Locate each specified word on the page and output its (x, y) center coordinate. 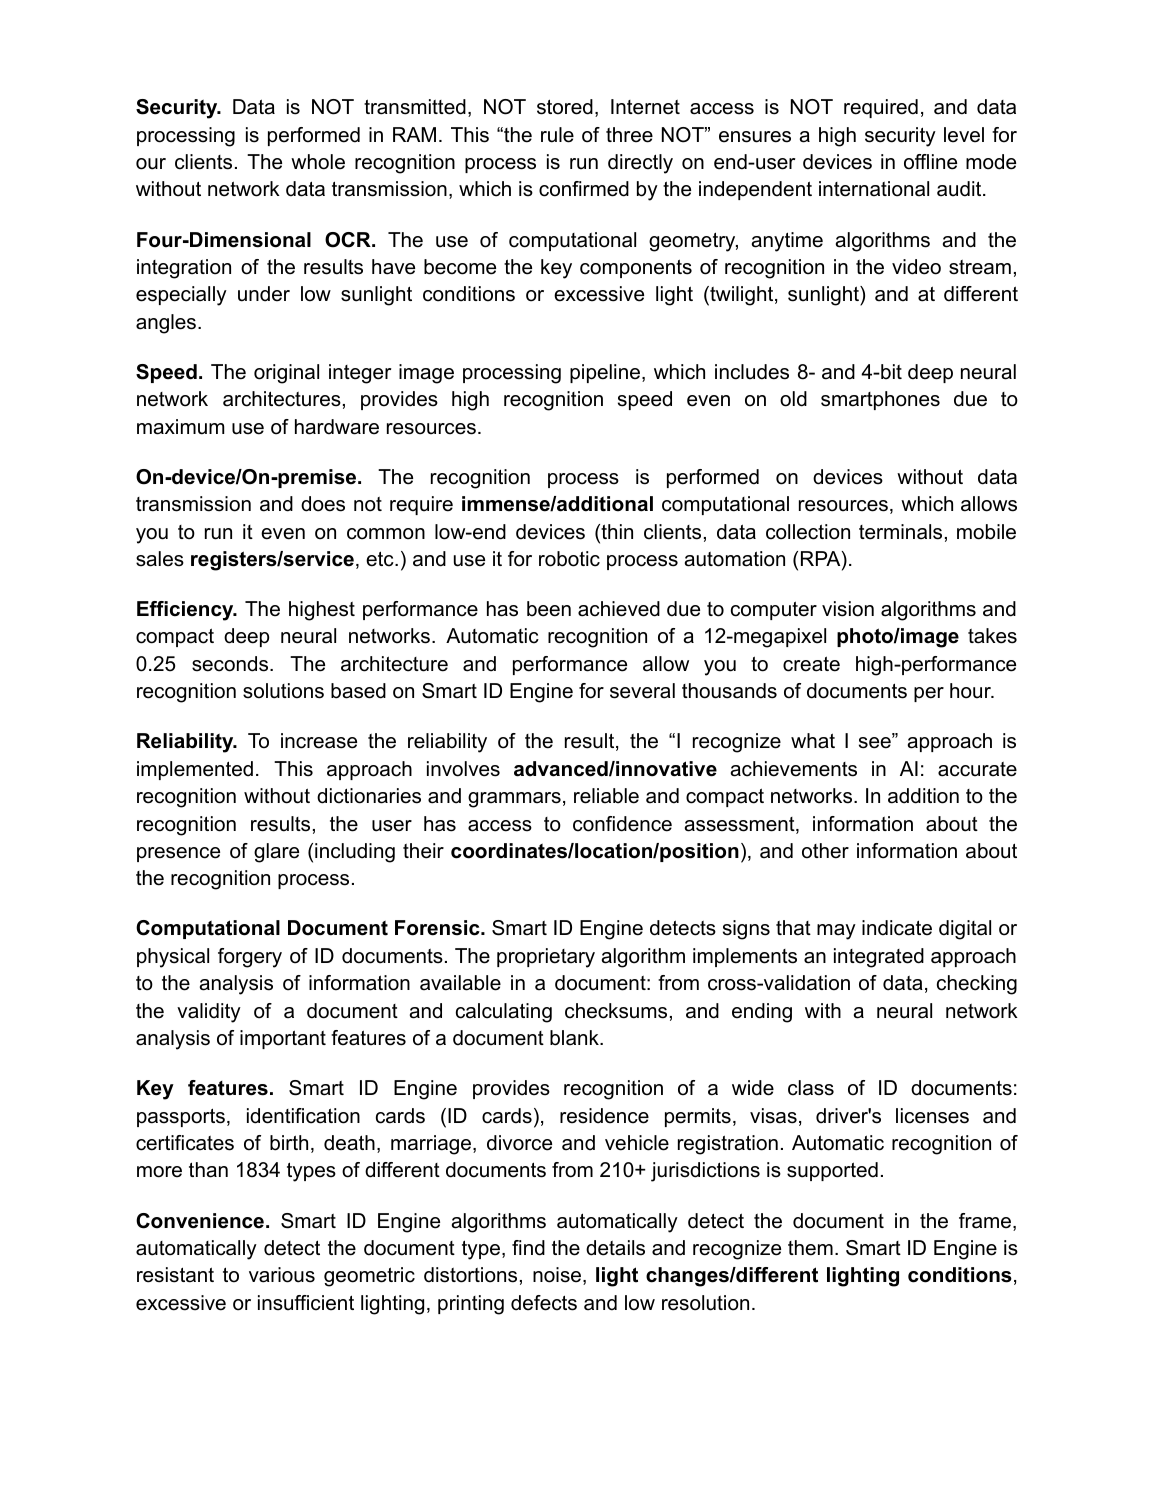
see (876, 743)
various (282, 1275)
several (642, 691)
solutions (283, 691)
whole (318, 162)
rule (557, 135)
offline (930, 162)
